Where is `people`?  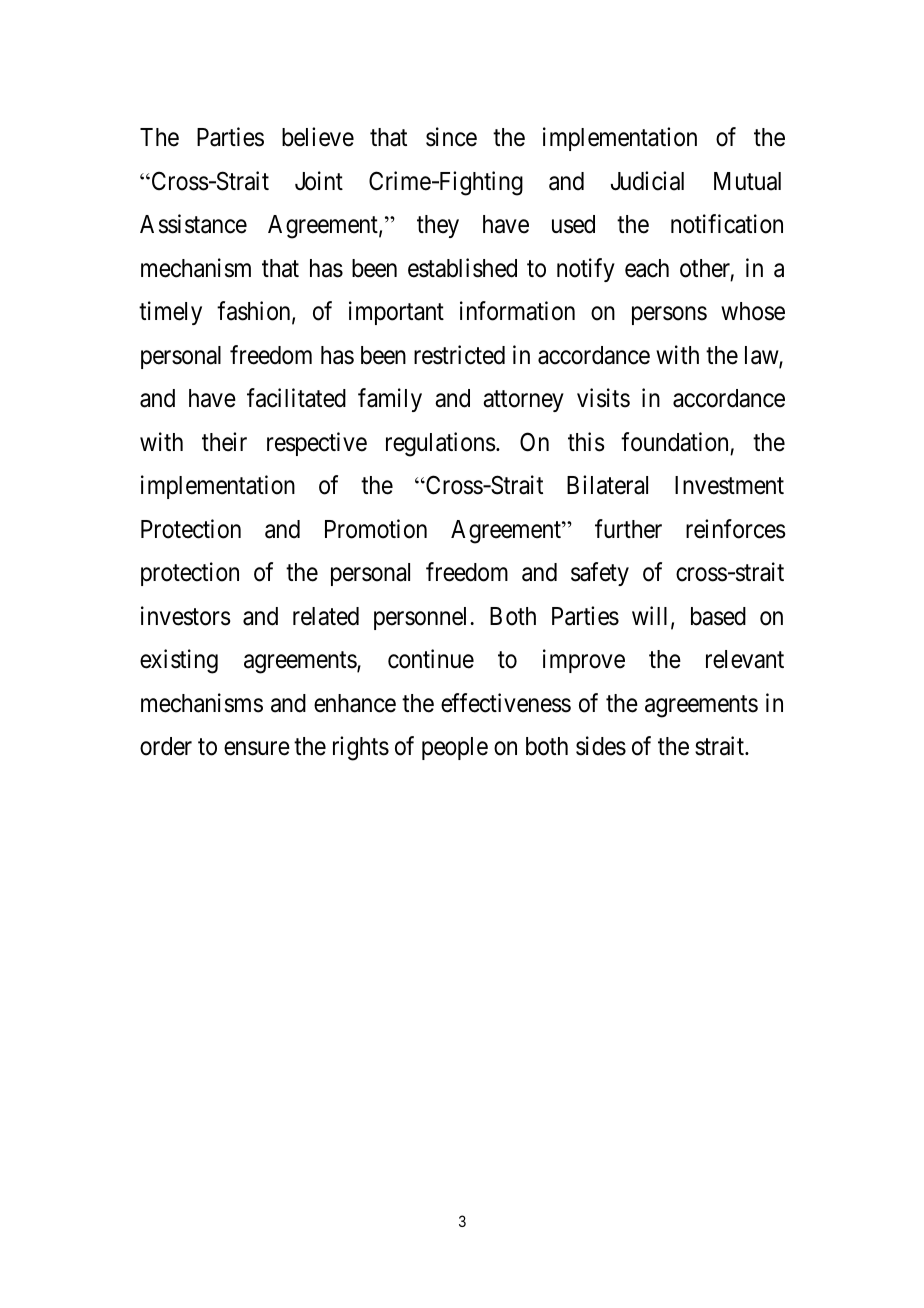 people is located at coordinates (455, 748).
